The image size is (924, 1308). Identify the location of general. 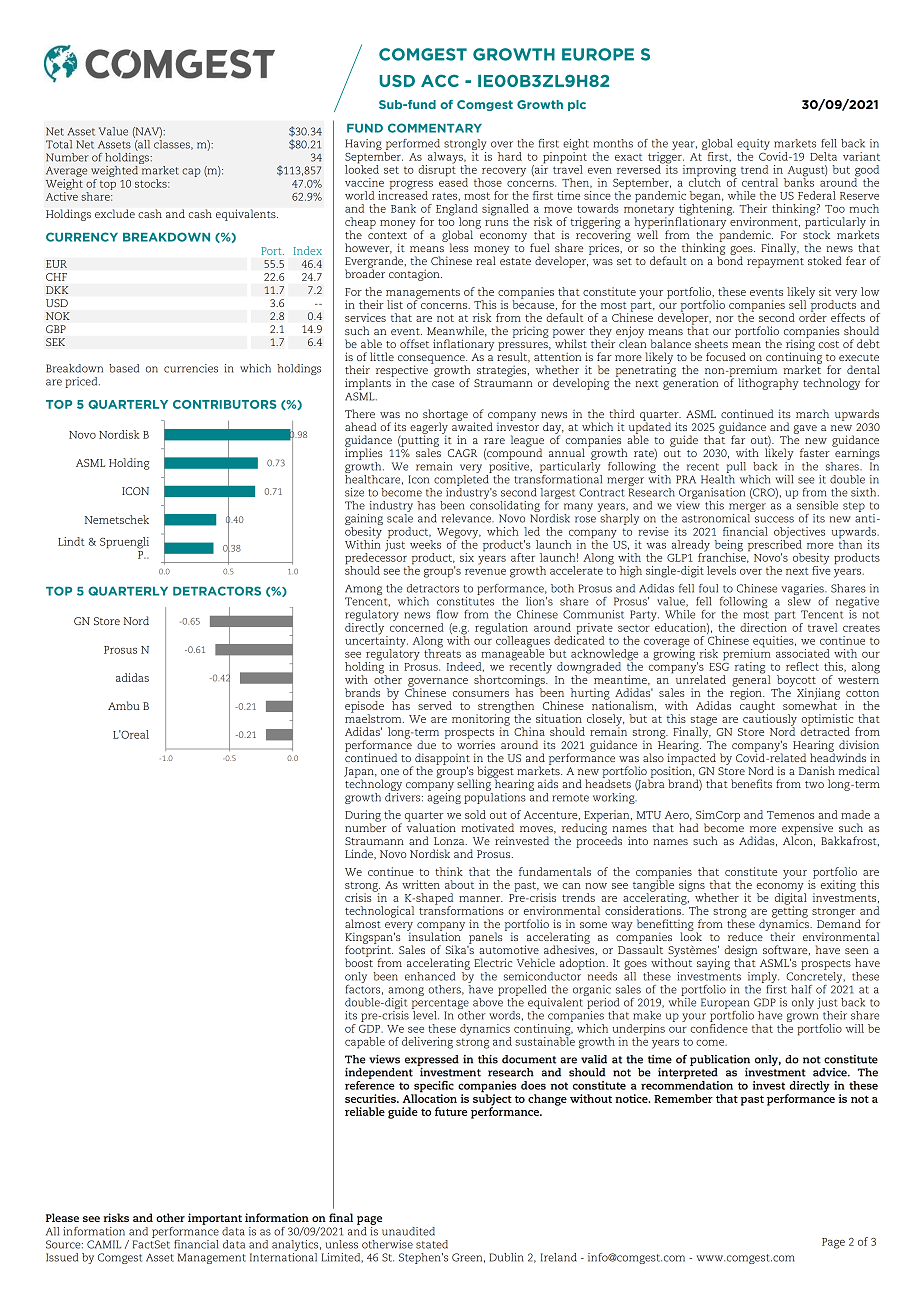
(751, 681).
